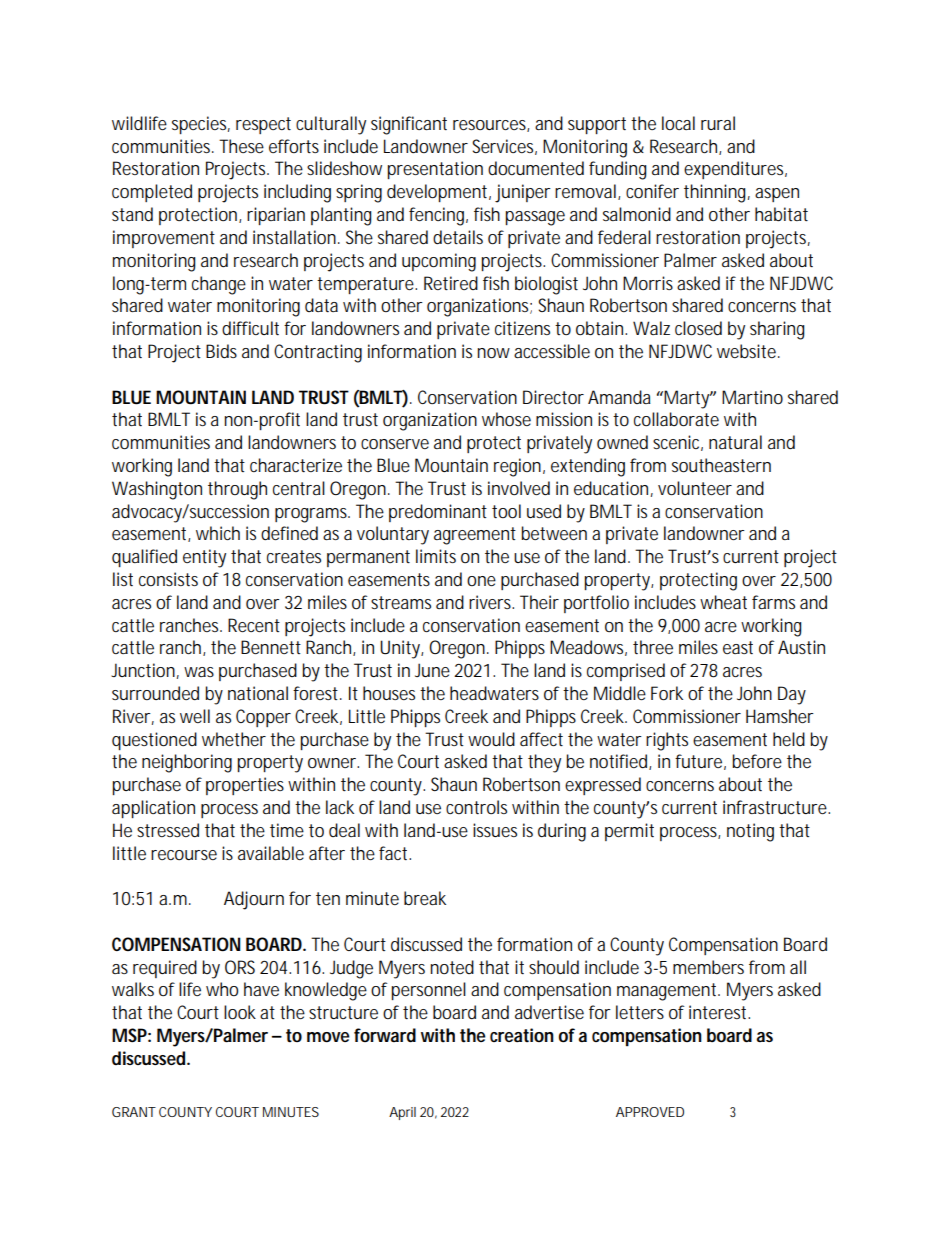 This screenshot has width=952, height=1233. I want to click on GRANT, so click(134, 1112).
